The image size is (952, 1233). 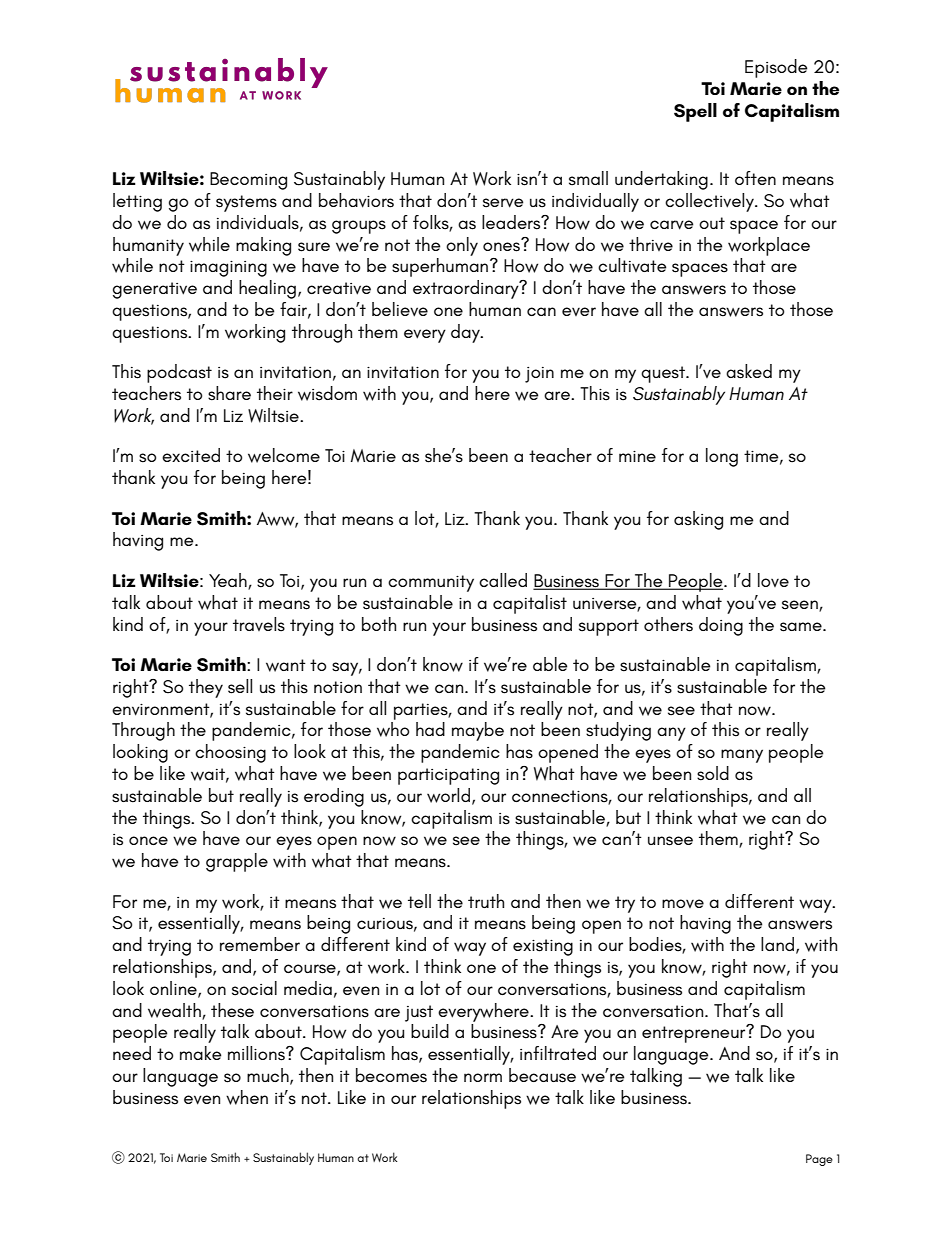 What do you see at coordinates (248, 181) in the image?
I see `Becoming` at bounding box center [248, 181].
